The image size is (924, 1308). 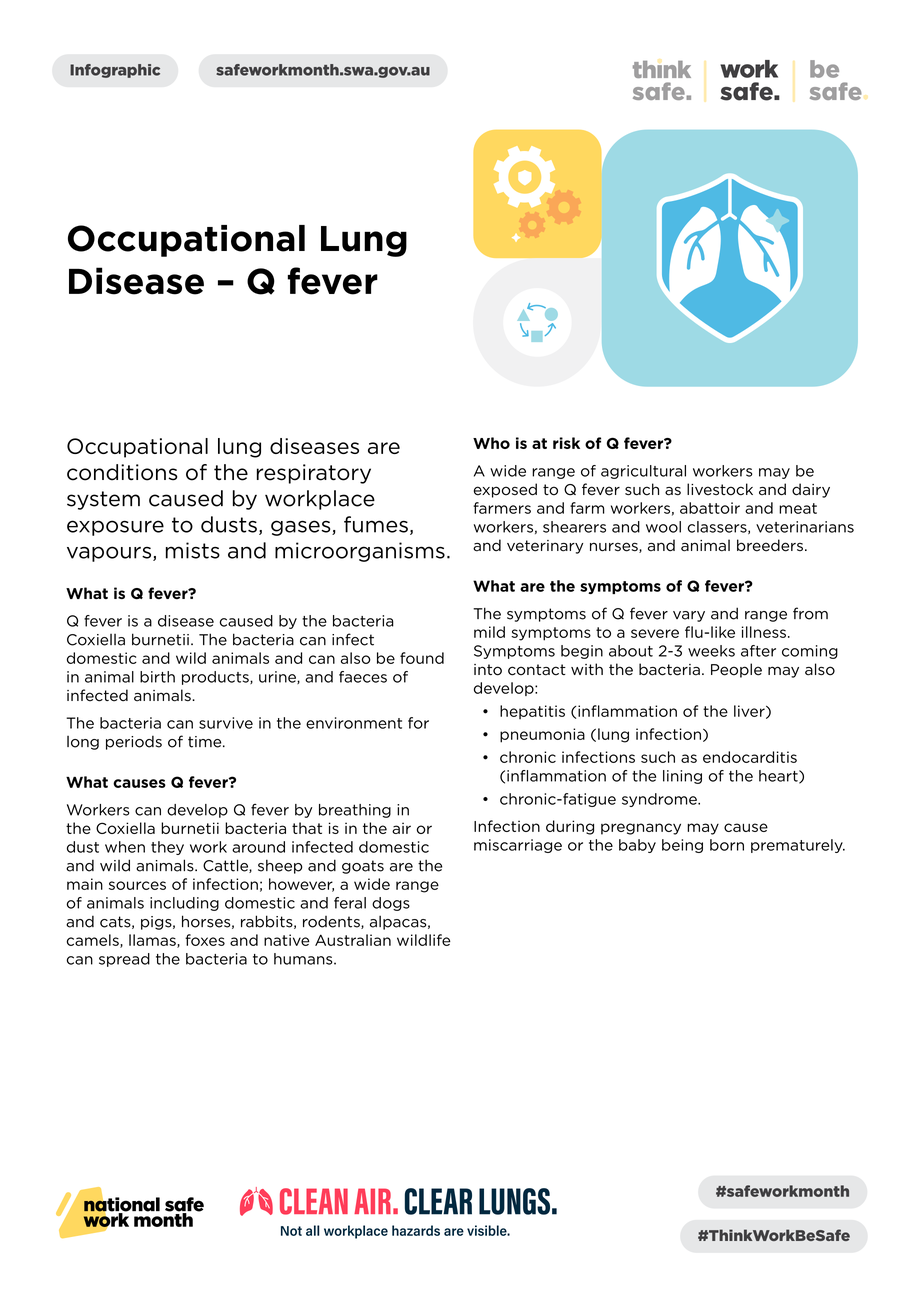 I want to click on found, so click(x=422, y=658).
